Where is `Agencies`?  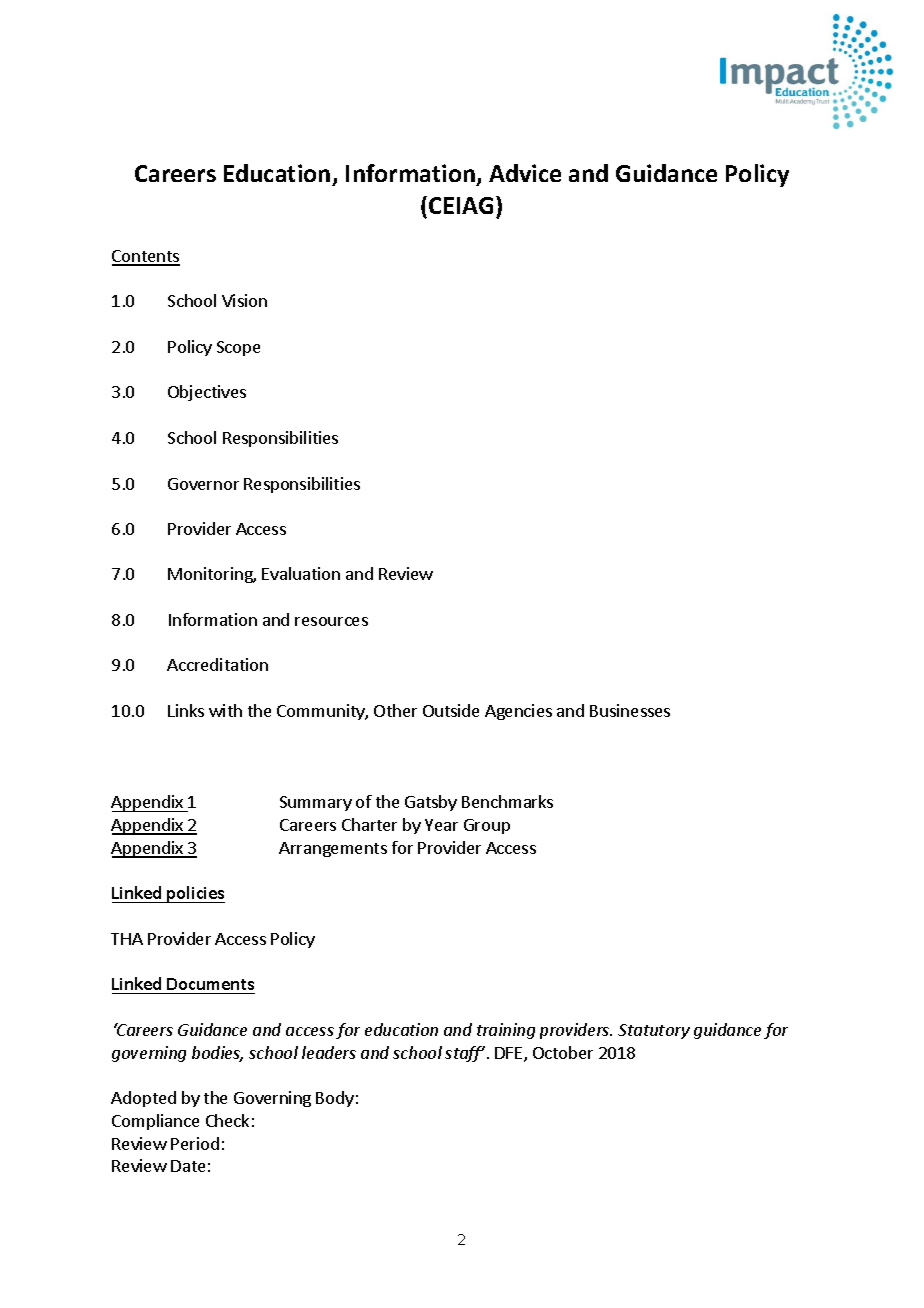
Agencies is located at coordinates (518, 712).
